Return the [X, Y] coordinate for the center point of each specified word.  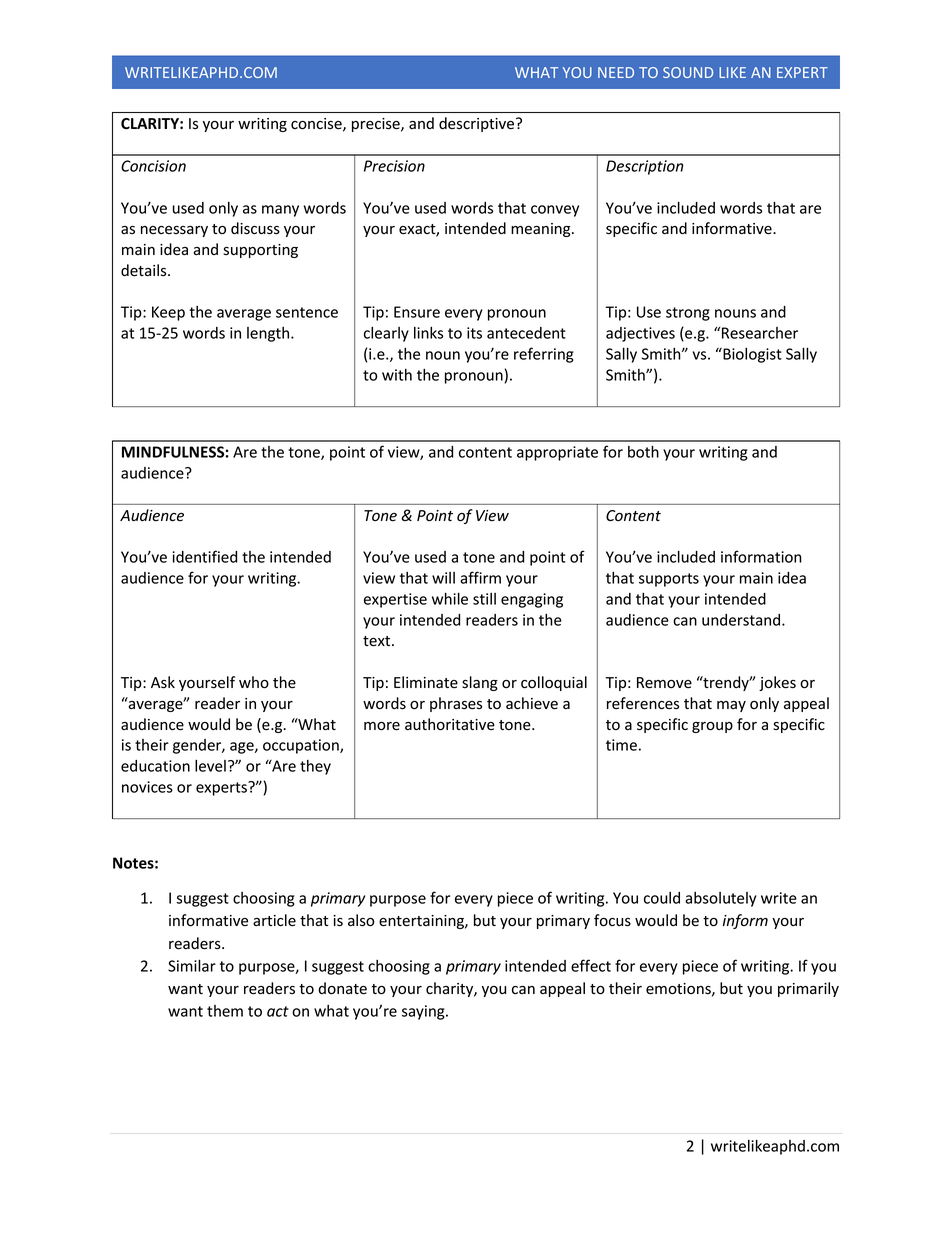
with [397, 375]
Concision [153, 166]
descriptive [478, 124]
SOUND [688, 72]
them [225, 1011]
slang [480, 683]
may [731, 706]
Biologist [751, 355]
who [254, 682]
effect [591, 965]
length [269, 334]
